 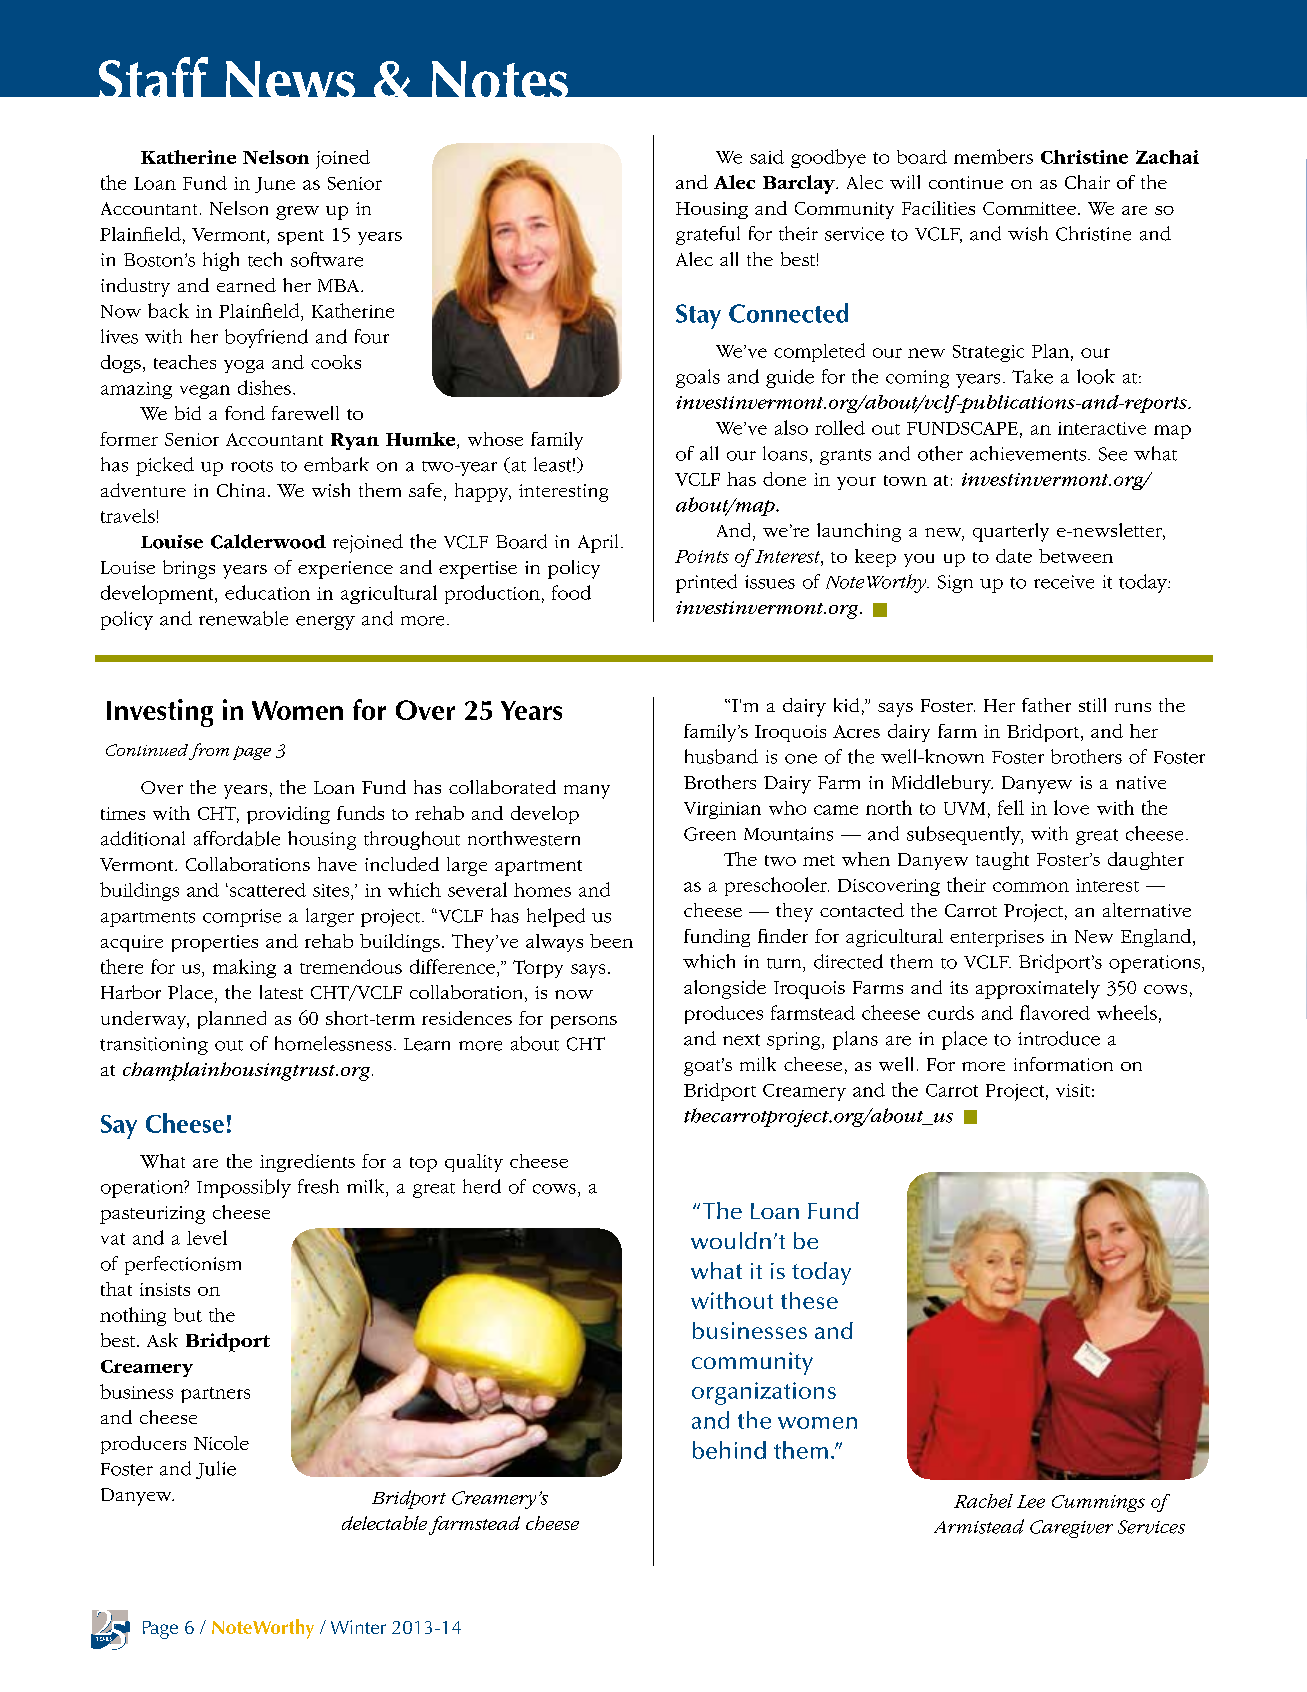 I want to click on been, so click(x=611, y=941).
